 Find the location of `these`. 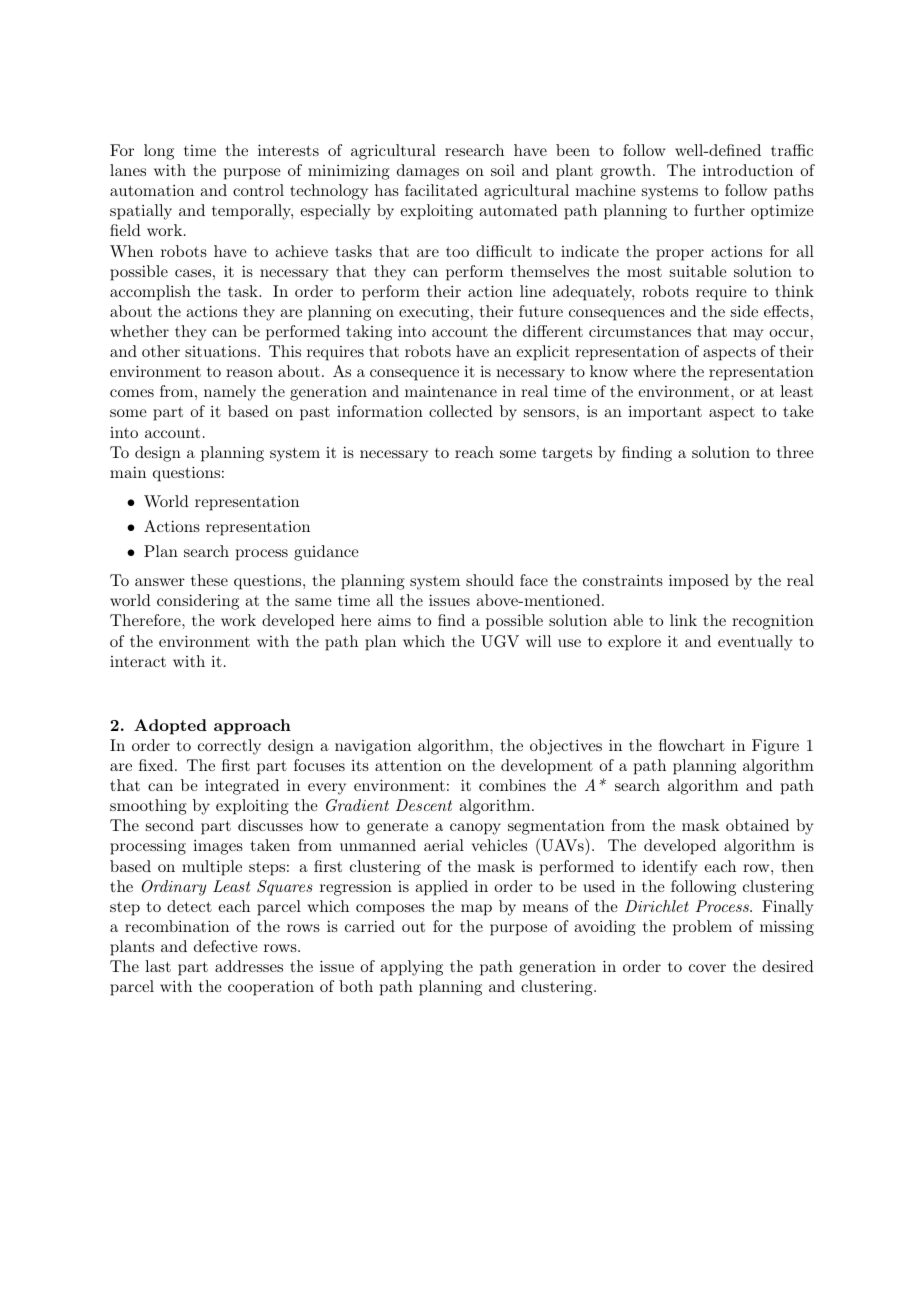

these is located at coordinates (209, 580).
